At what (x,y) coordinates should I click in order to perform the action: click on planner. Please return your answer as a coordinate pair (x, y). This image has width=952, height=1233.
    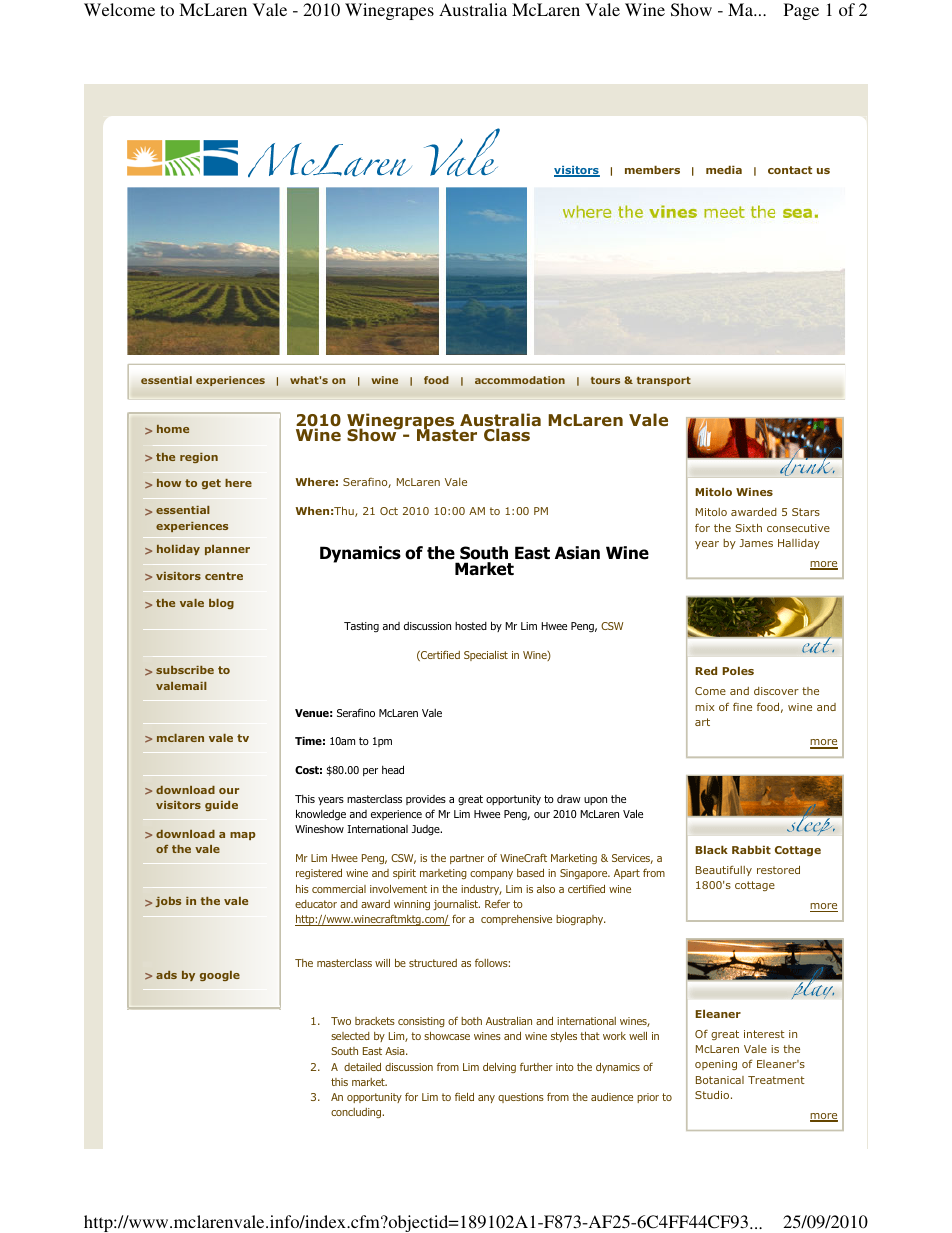
    Looking at the image, I should click on (227, 550).
